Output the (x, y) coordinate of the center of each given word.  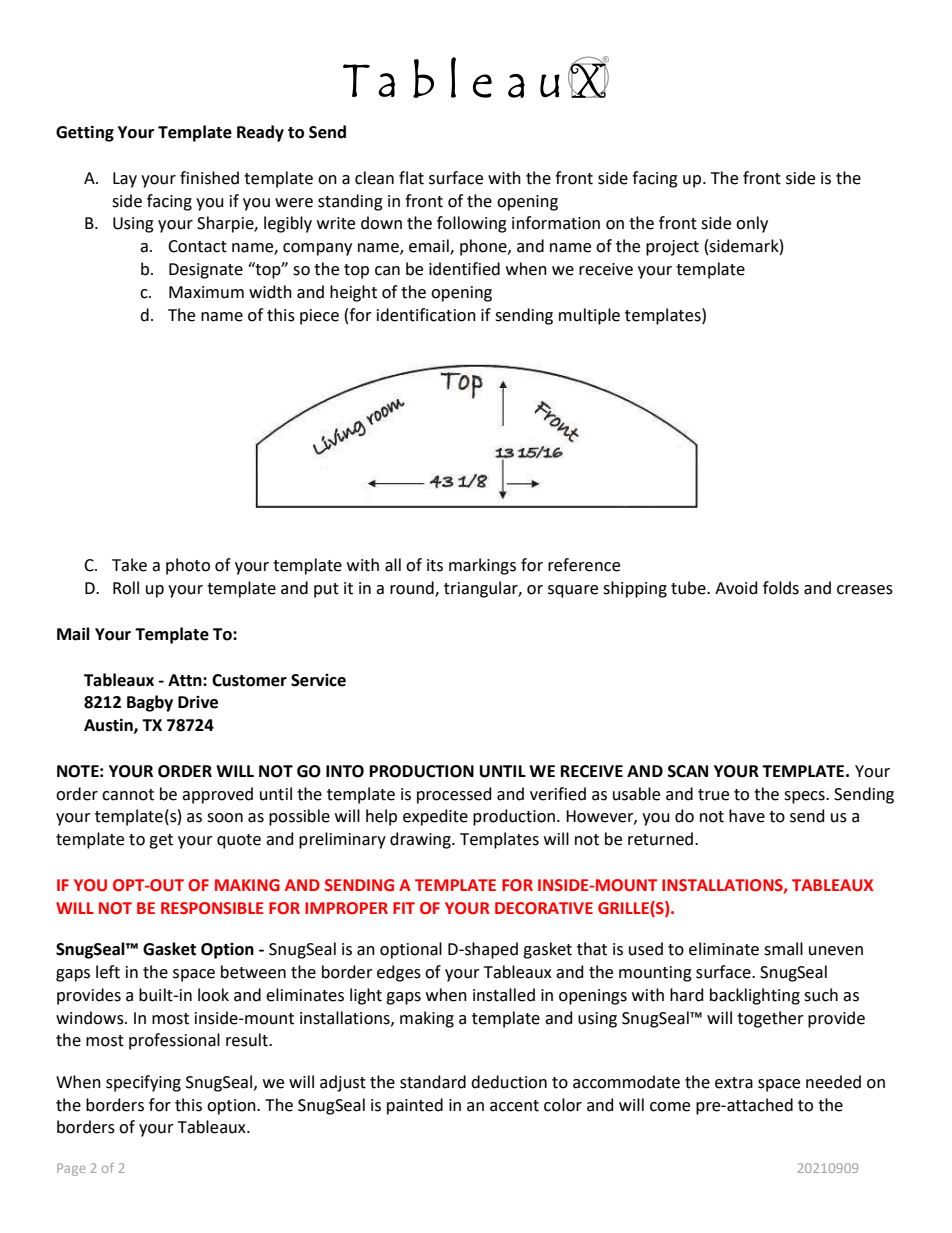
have (747, 816)
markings (482, 566)
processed (454, 795)
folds (781, 588)
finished (209, 178)
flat (411, 178)
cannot (128, 795)
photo (188, 566)
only (752, 224)
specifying (143, 1083)
